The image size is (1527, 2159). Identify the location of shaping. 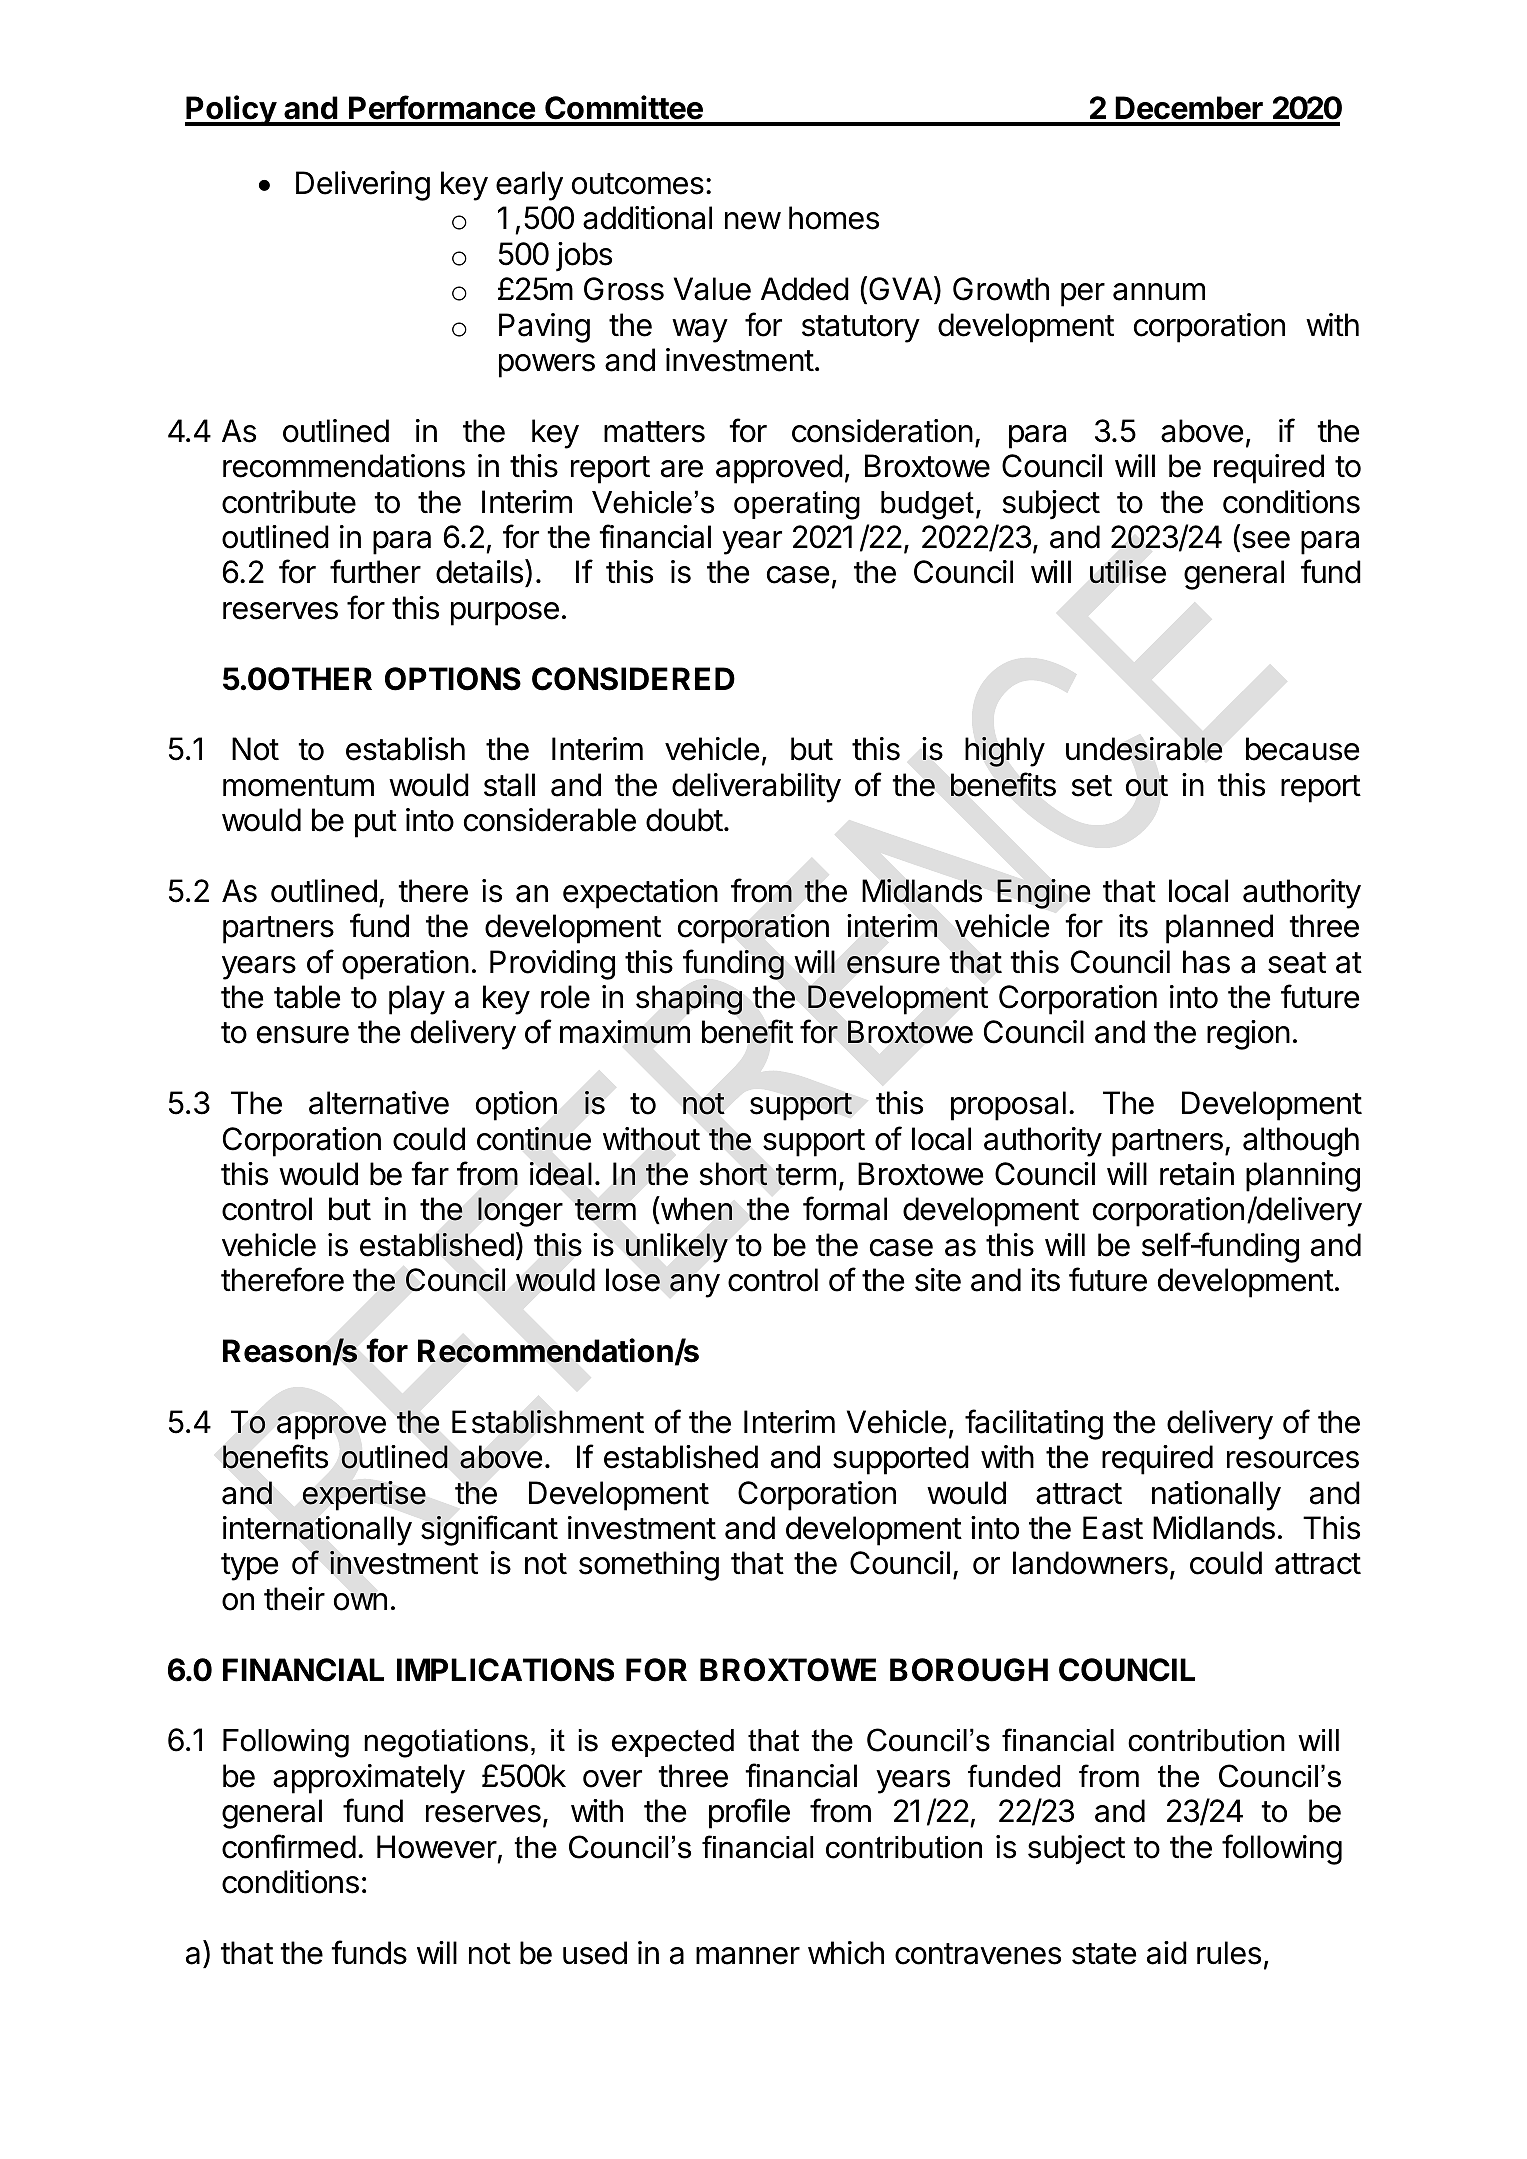
(689, 1000).
